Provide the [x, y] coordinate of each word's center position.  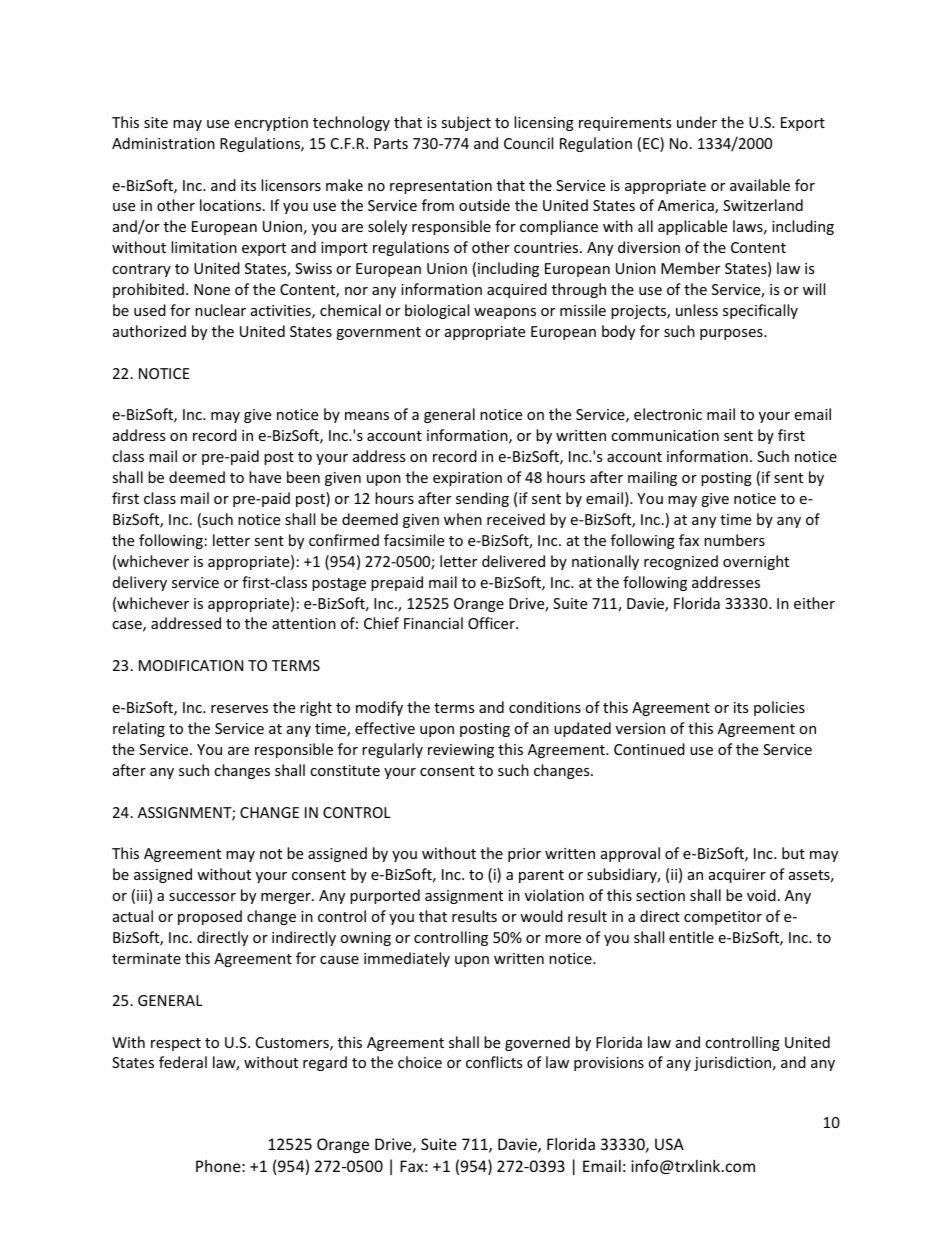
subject [466, 123]
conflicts [494, 1062]
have [265, 477]
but [793, 853]
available [760, 185]
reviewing [461, 751]
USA [669, 1144]
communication [665, 435]
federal [183, 1062]
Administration [163, 143]
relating [139, 729]
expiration [467, 479]
